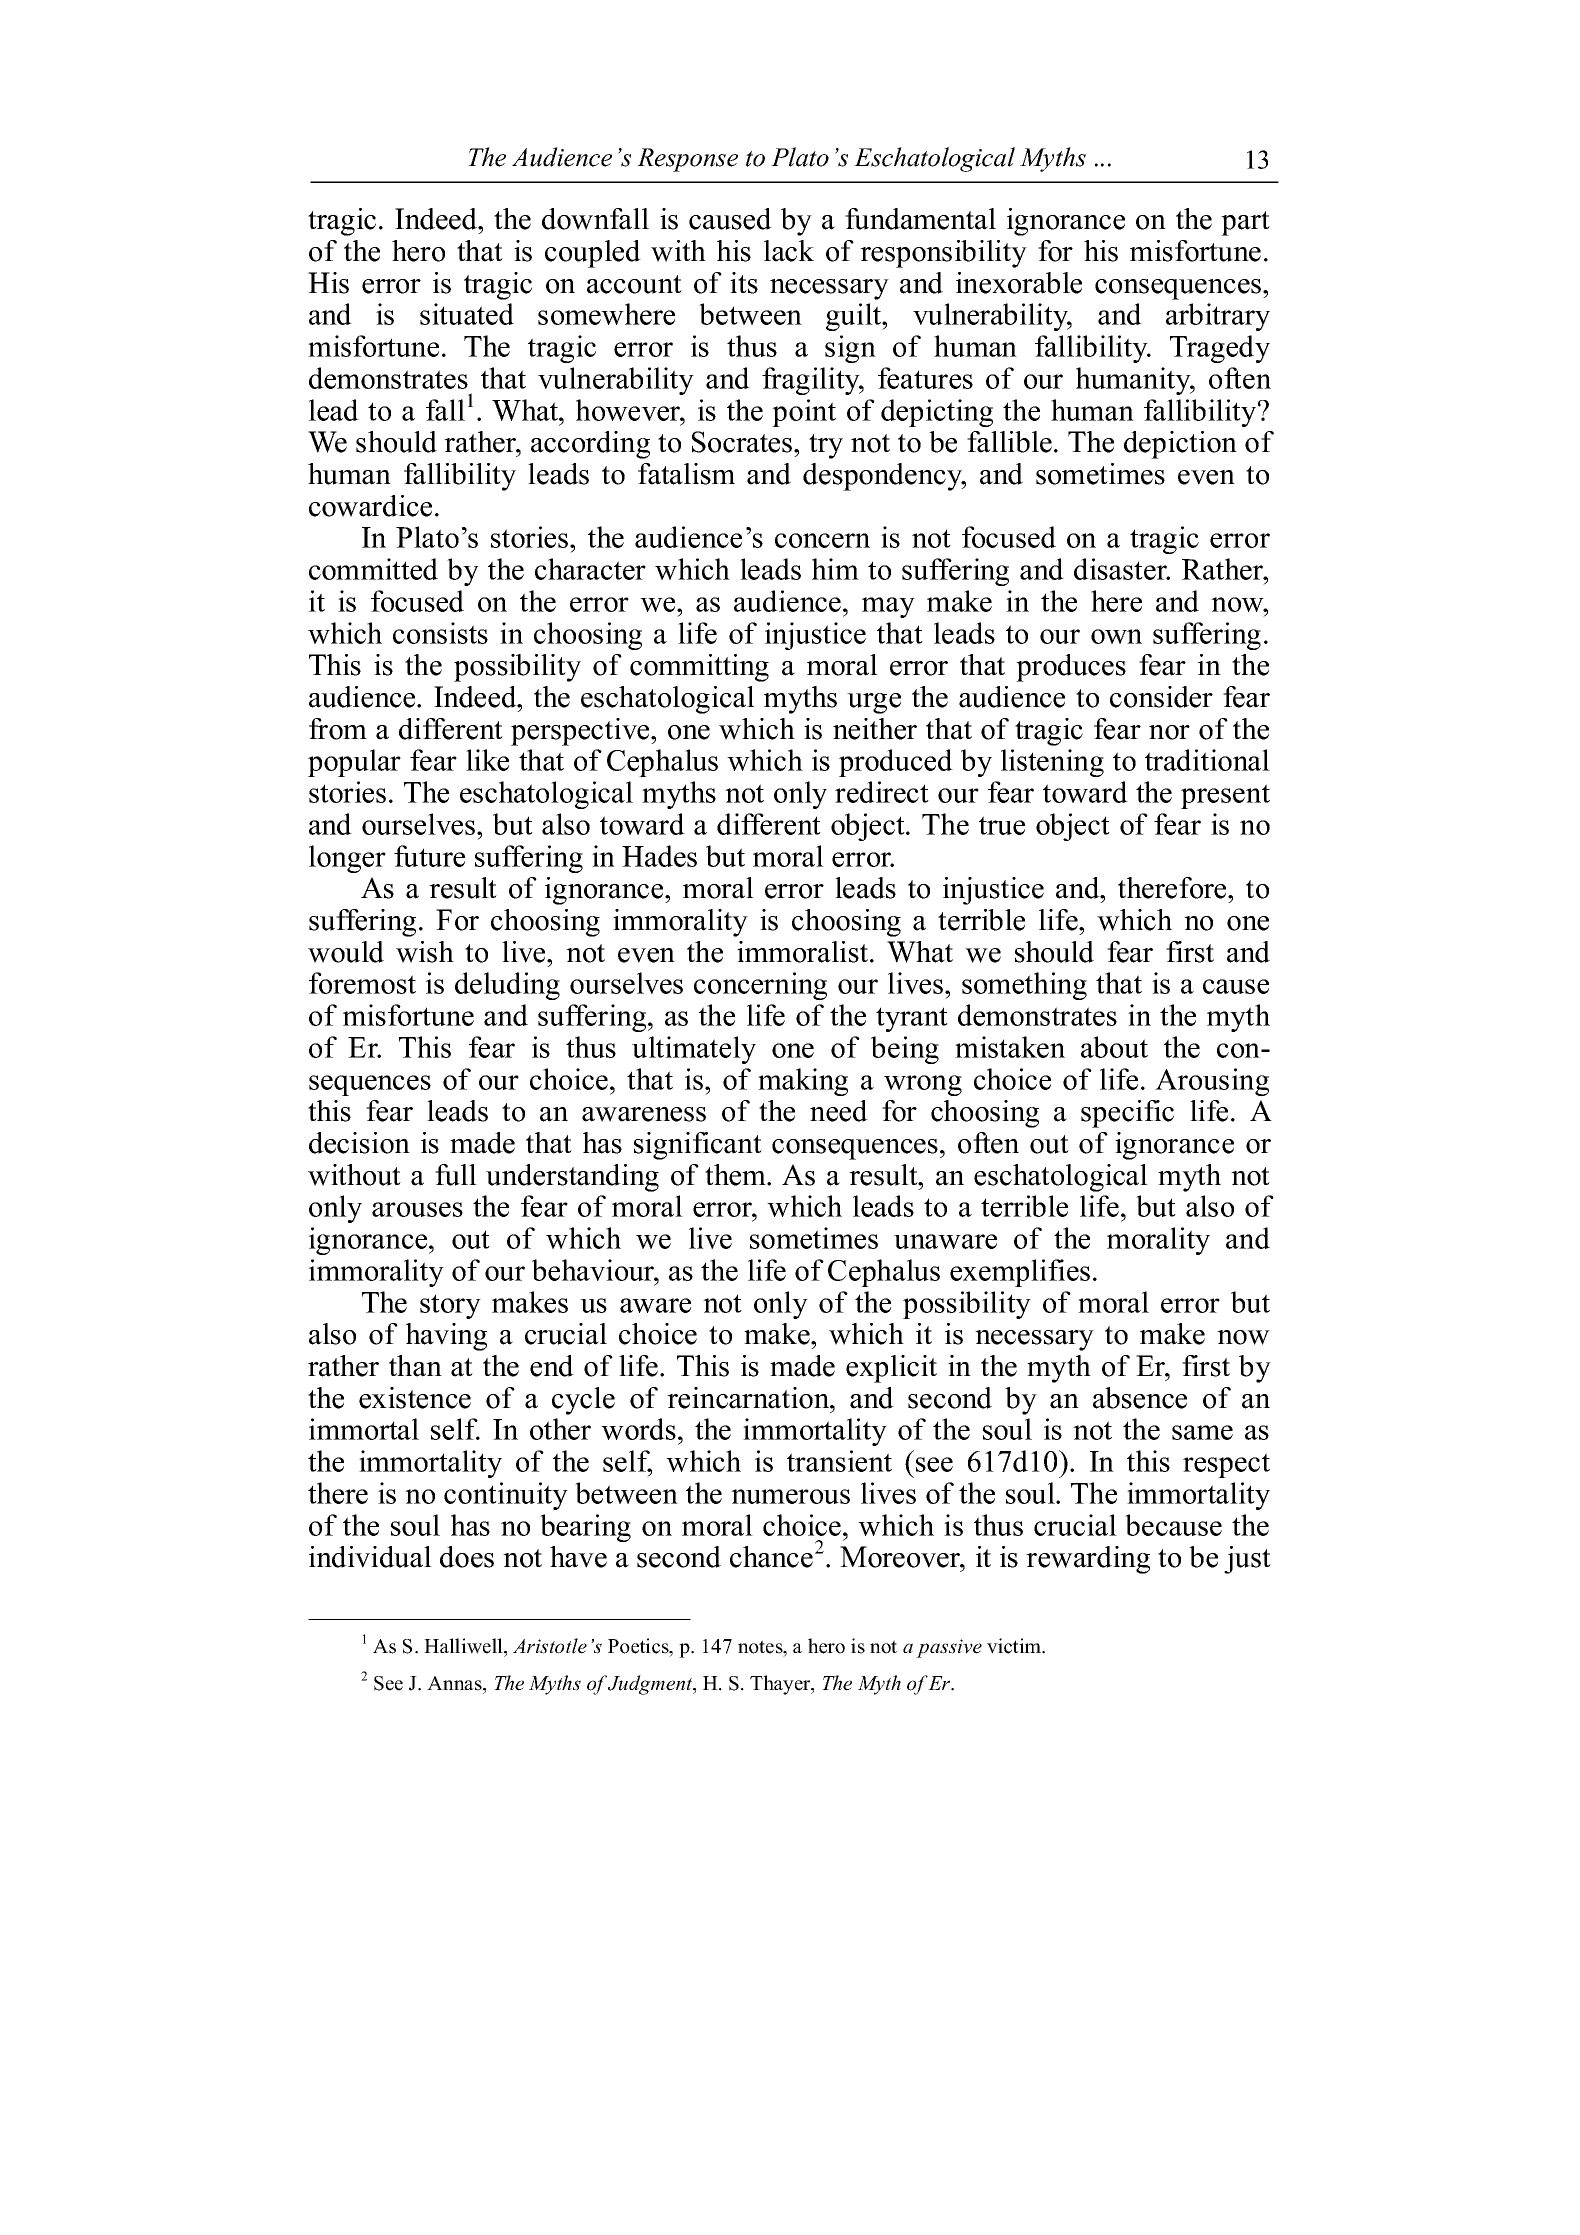 Image resolution: width=1580 pixels, height=2235 pixels. What do you see at coordinates (464, 1646) in the screenshot?
I see `Halliwell` at bounding box center [464, 1646].
